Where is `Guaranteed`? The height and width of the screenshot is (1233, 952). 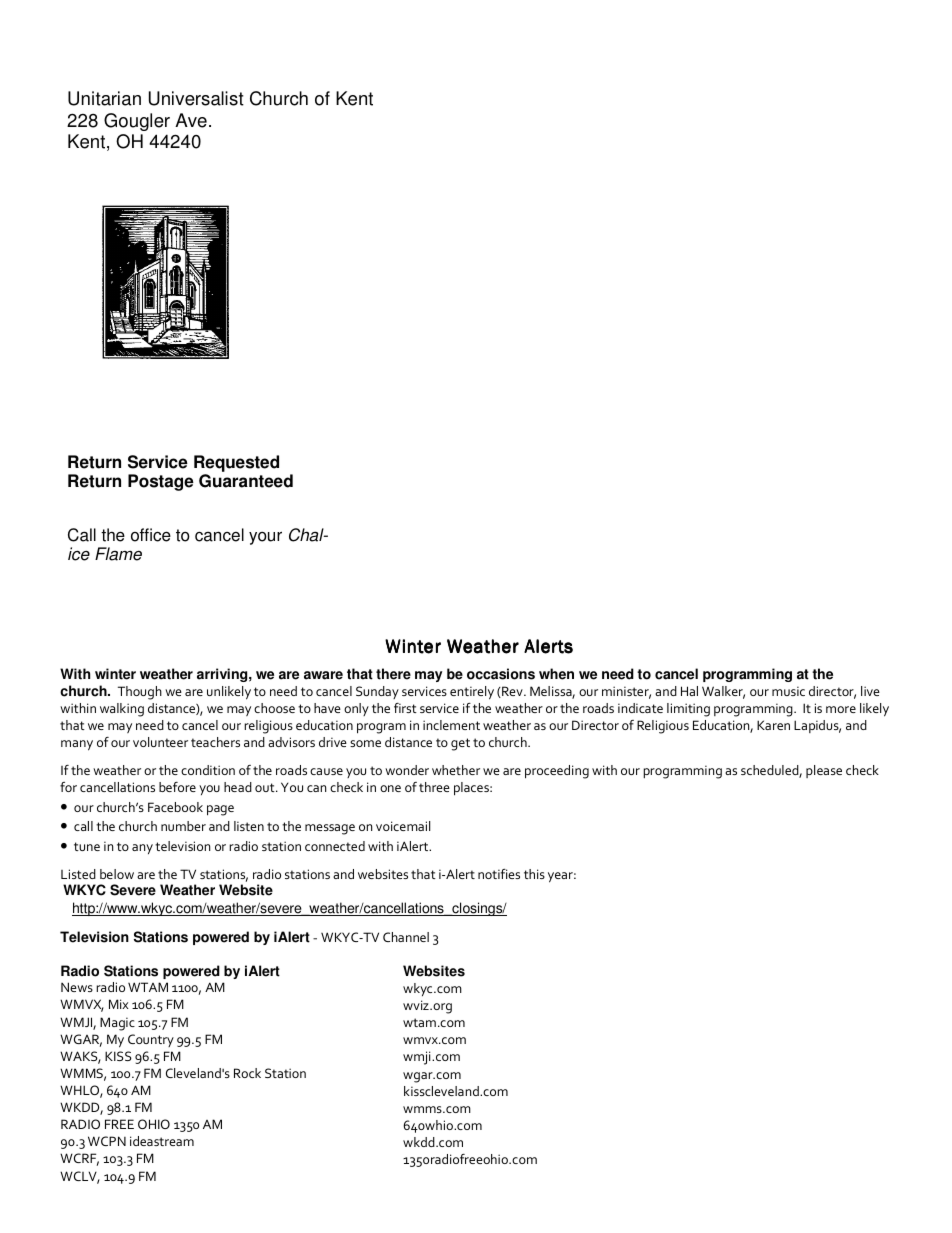
Guaranteed is located at coordinates (246, 481).
